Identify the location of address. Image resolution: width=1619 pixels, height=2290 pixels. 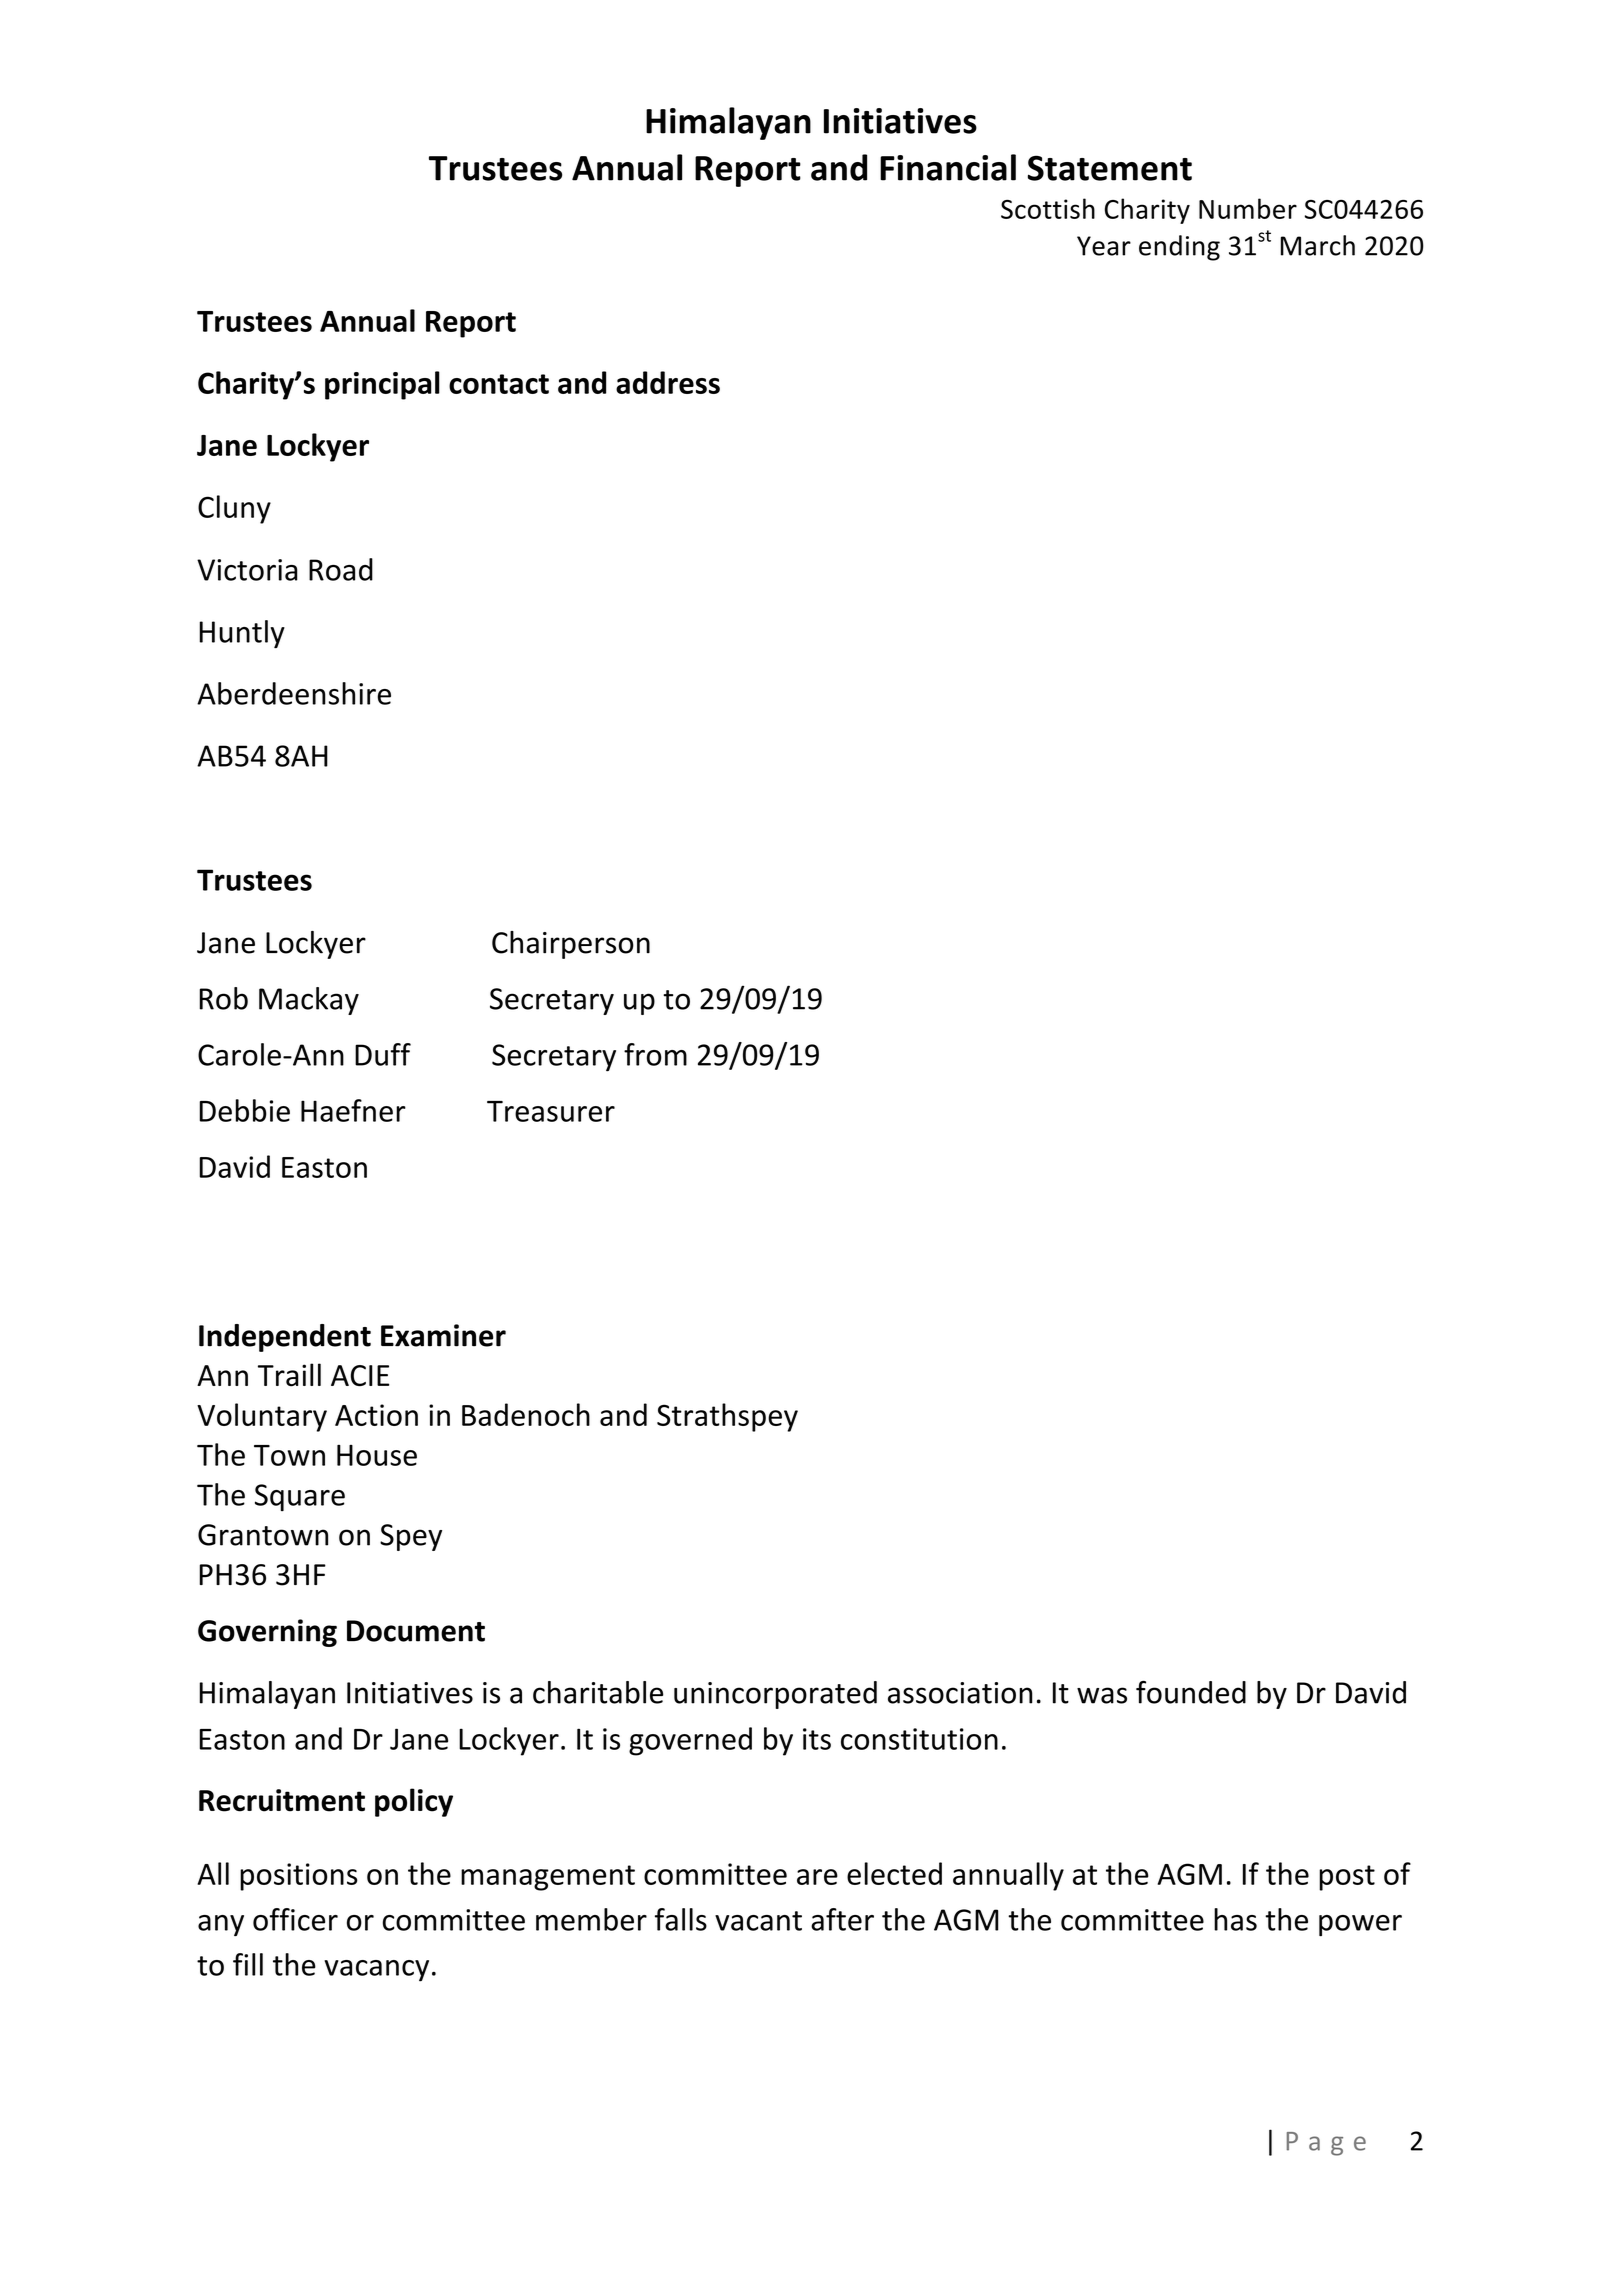
(668, 382).
